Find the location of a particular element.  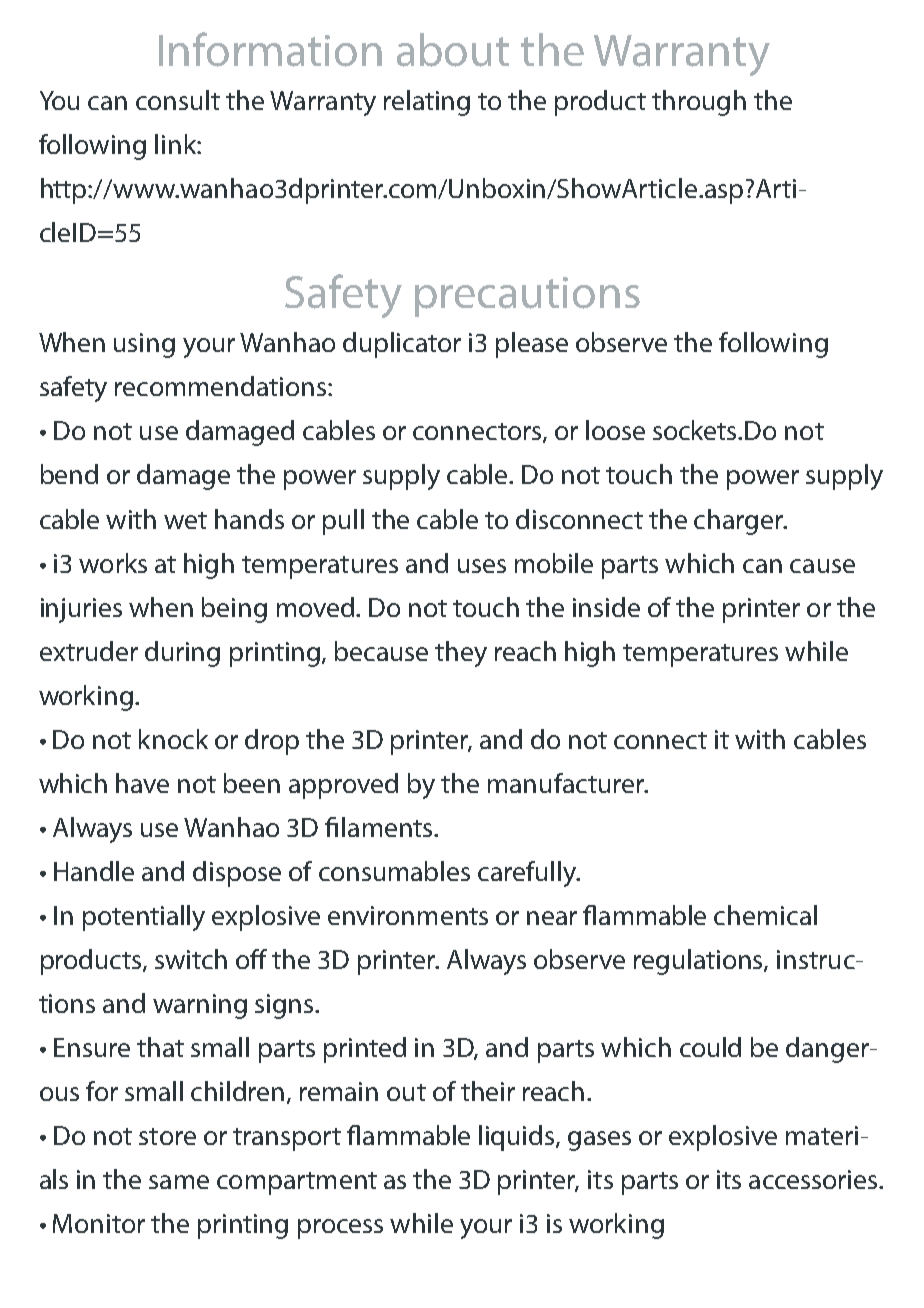

relating is located at coordinates (427, 103).
